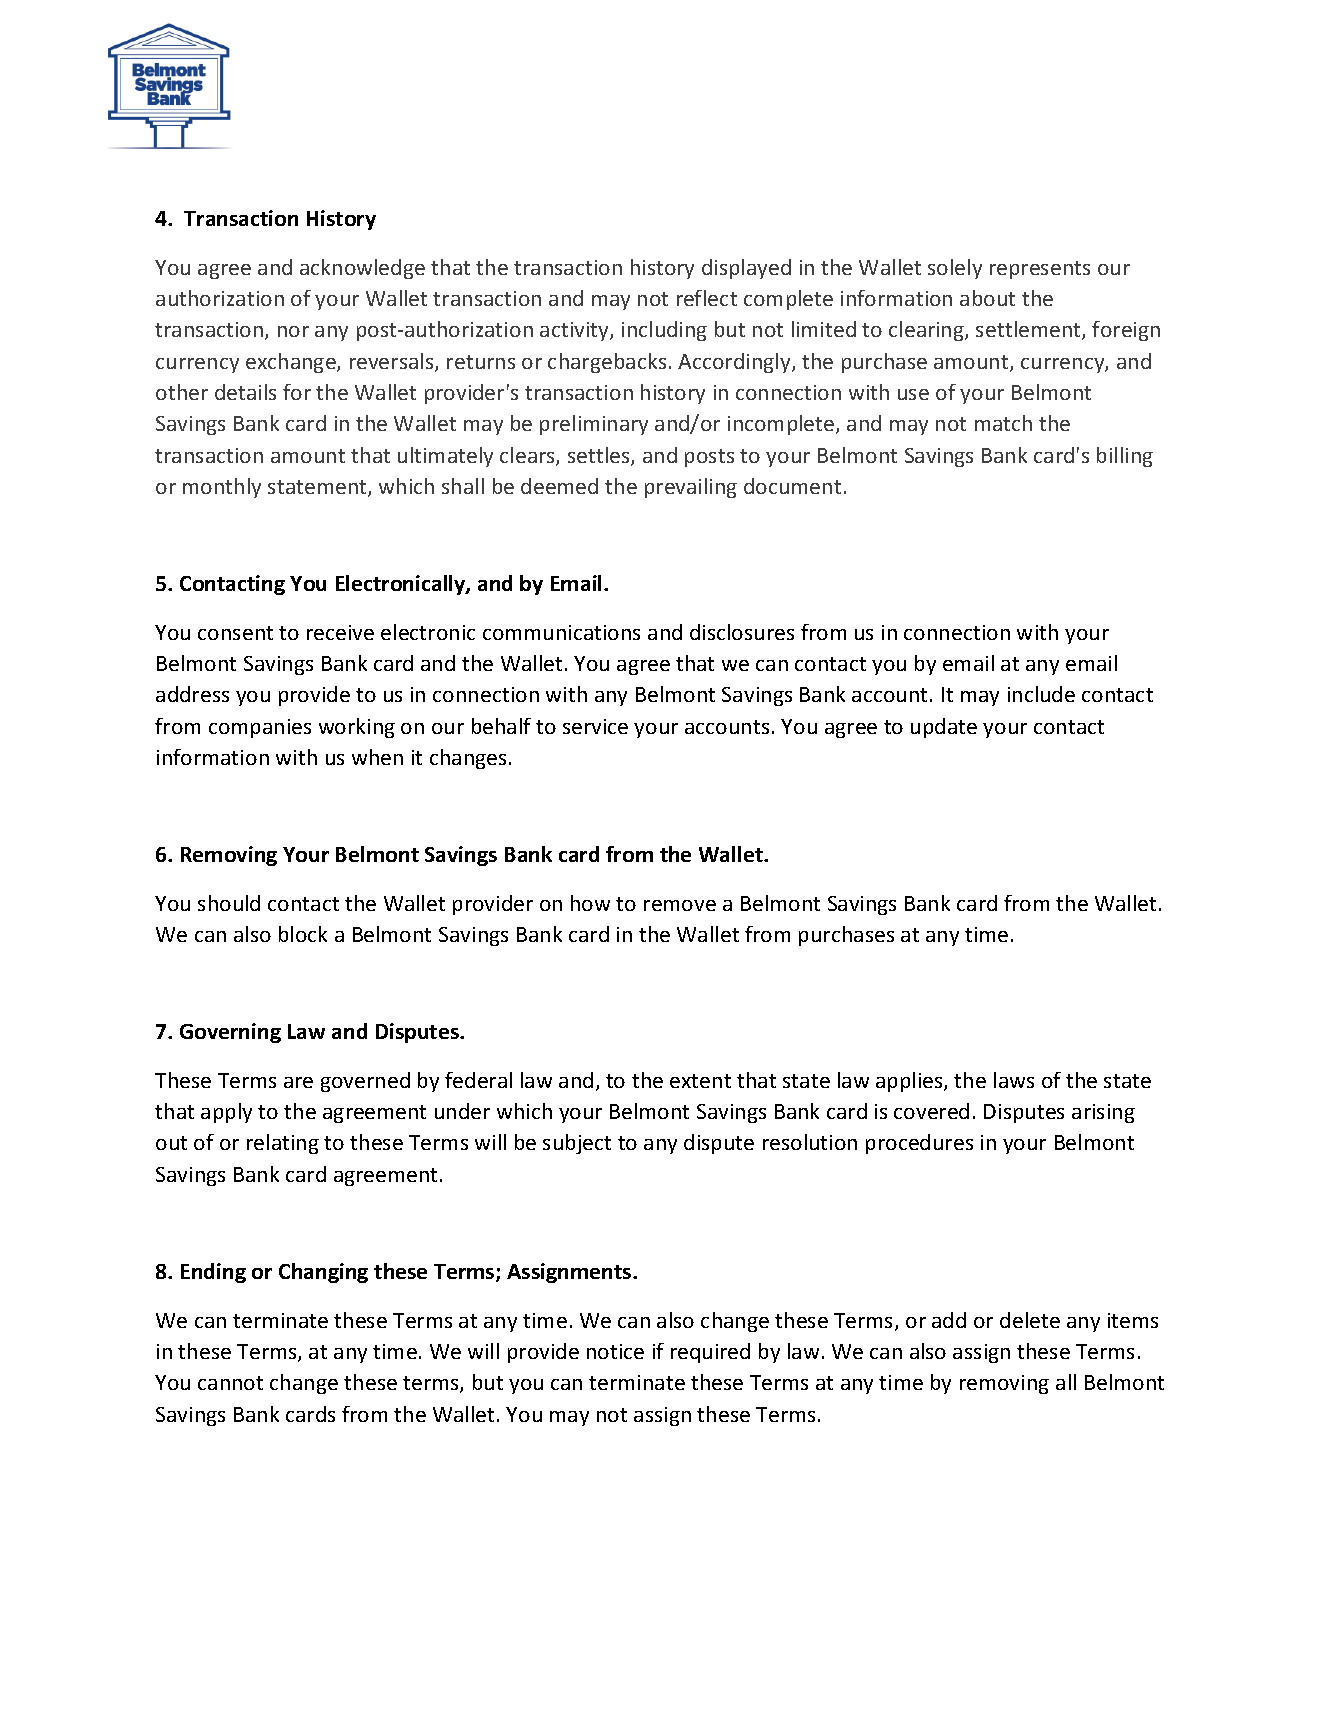 The height and width of the page is (1711, 1322). I want to click on include, so click(1041, 694).
